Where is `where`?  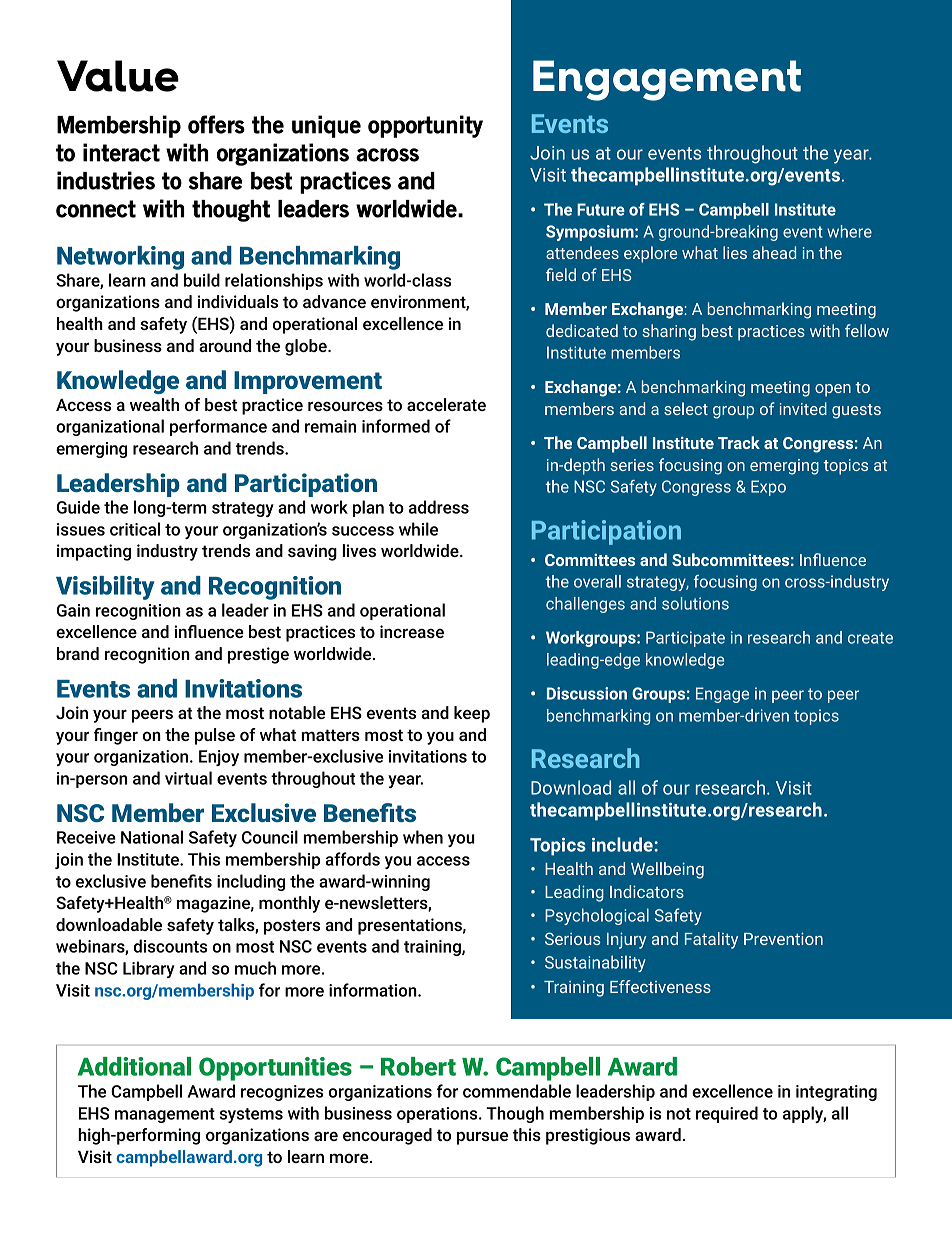 where is located at coordinates (849, 231).
